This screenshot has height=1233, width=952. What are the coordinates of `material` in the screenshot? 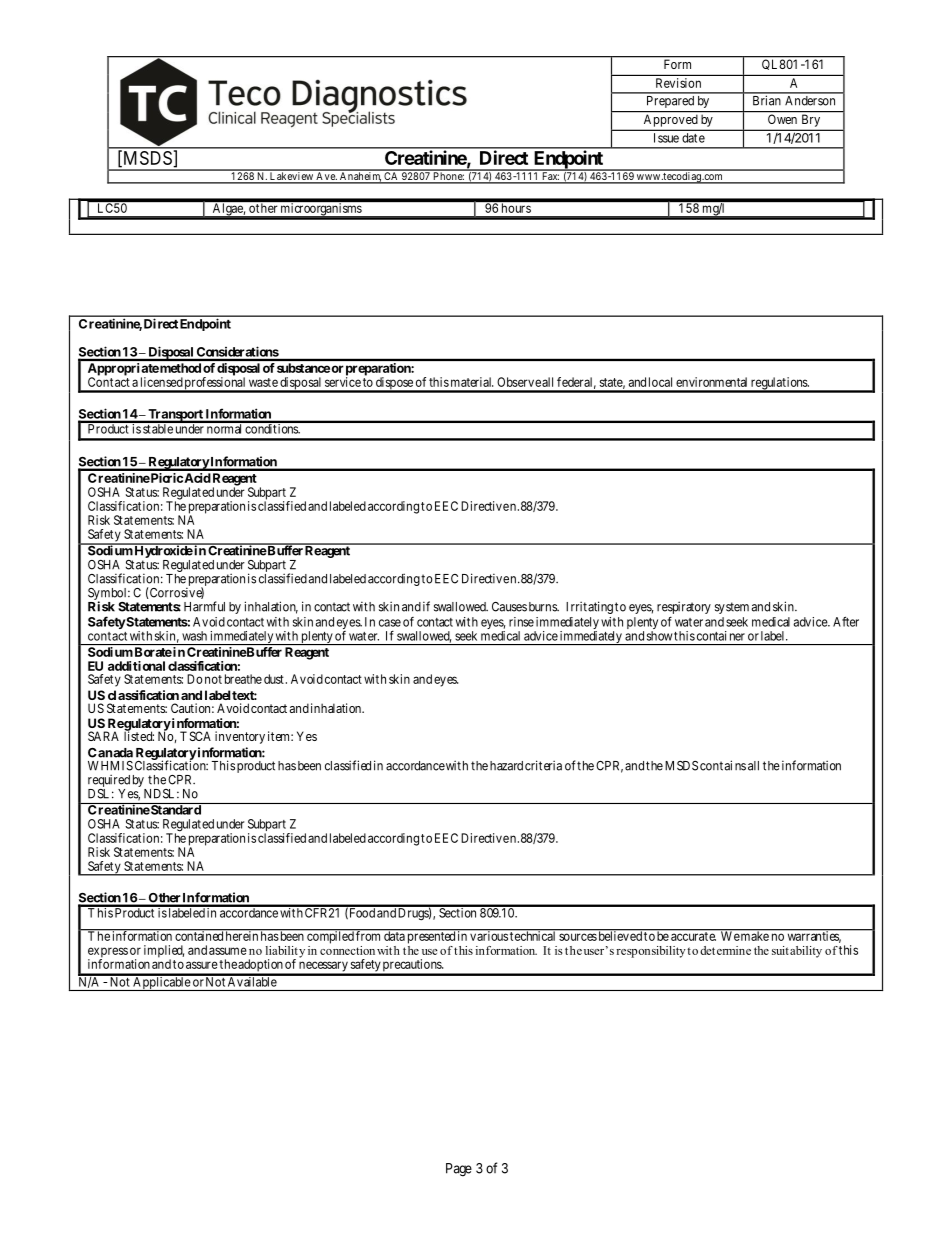 It's located at (472, 382).
